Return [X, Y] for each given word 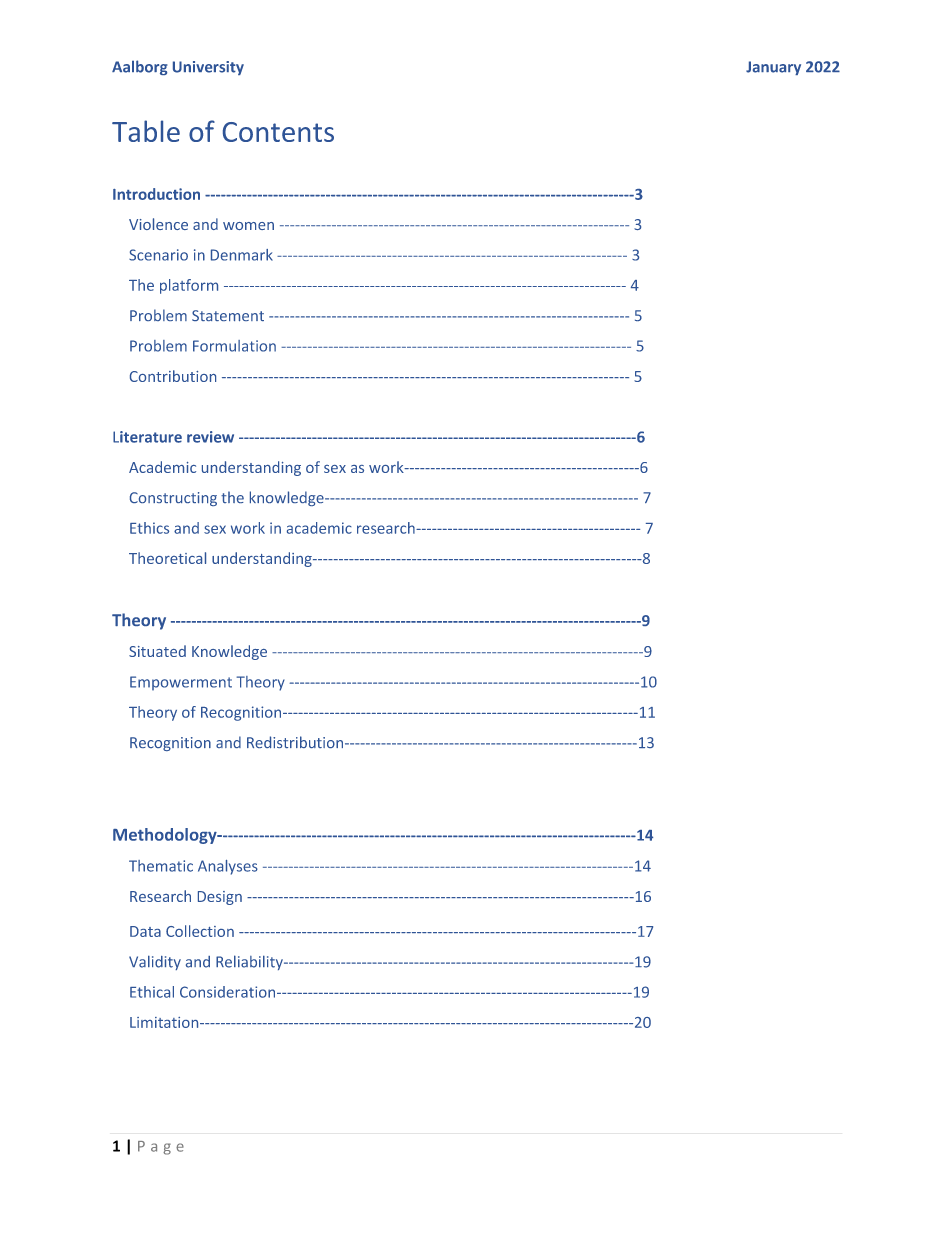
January [773, 68]
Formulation [234, 346]
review [210, 437]
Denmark [242, 255]
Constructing [173, 499]
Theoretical [167, 558]
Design [220, 898]
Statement [228, 315]
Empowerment [181, 683]
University [208, 68]
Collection [200, 931]
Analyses [228, 867]
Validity [155, 962]
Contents [278, 132]
